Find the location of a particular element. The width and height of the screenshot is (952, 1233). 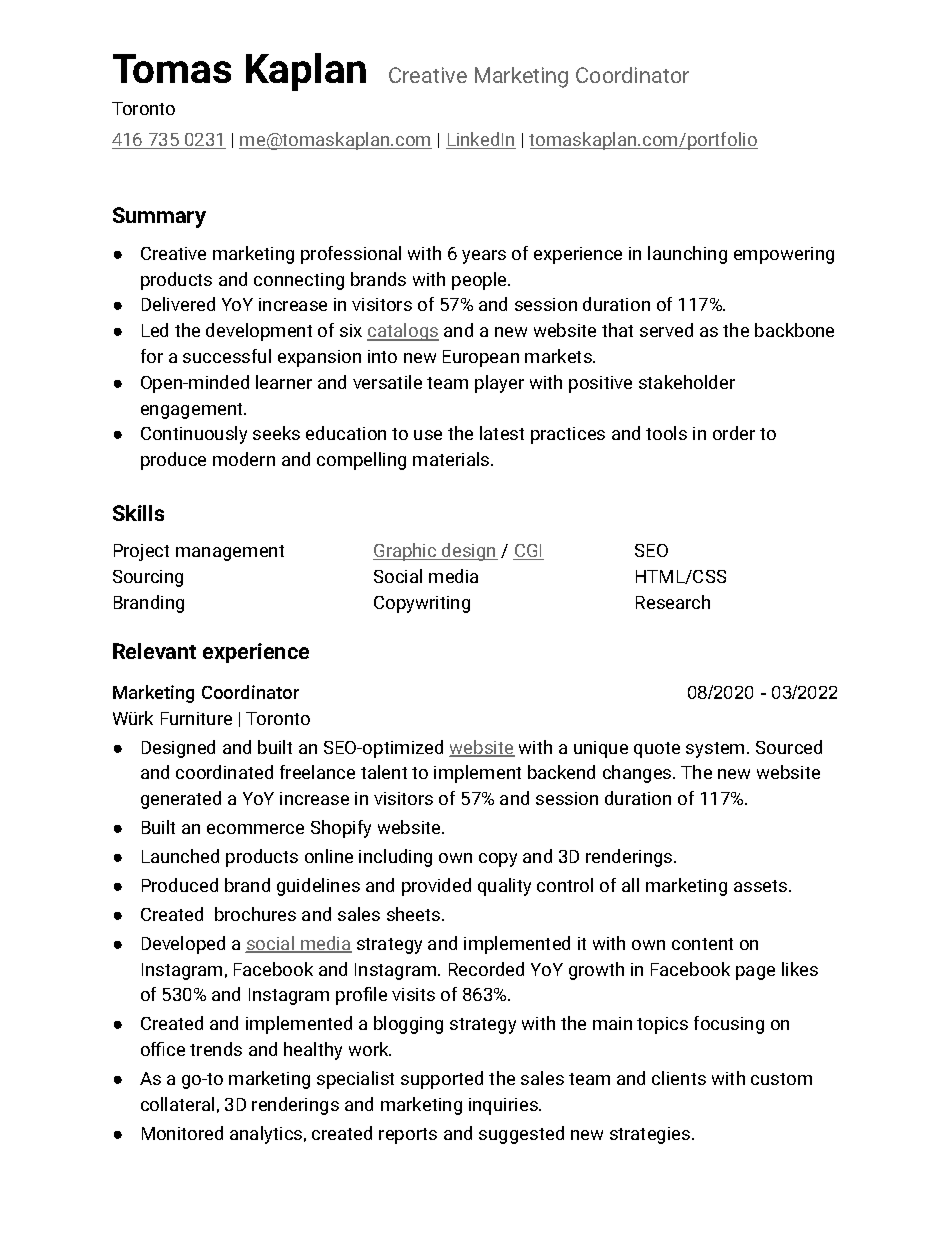

talent is located at coordinates (384, 772).
